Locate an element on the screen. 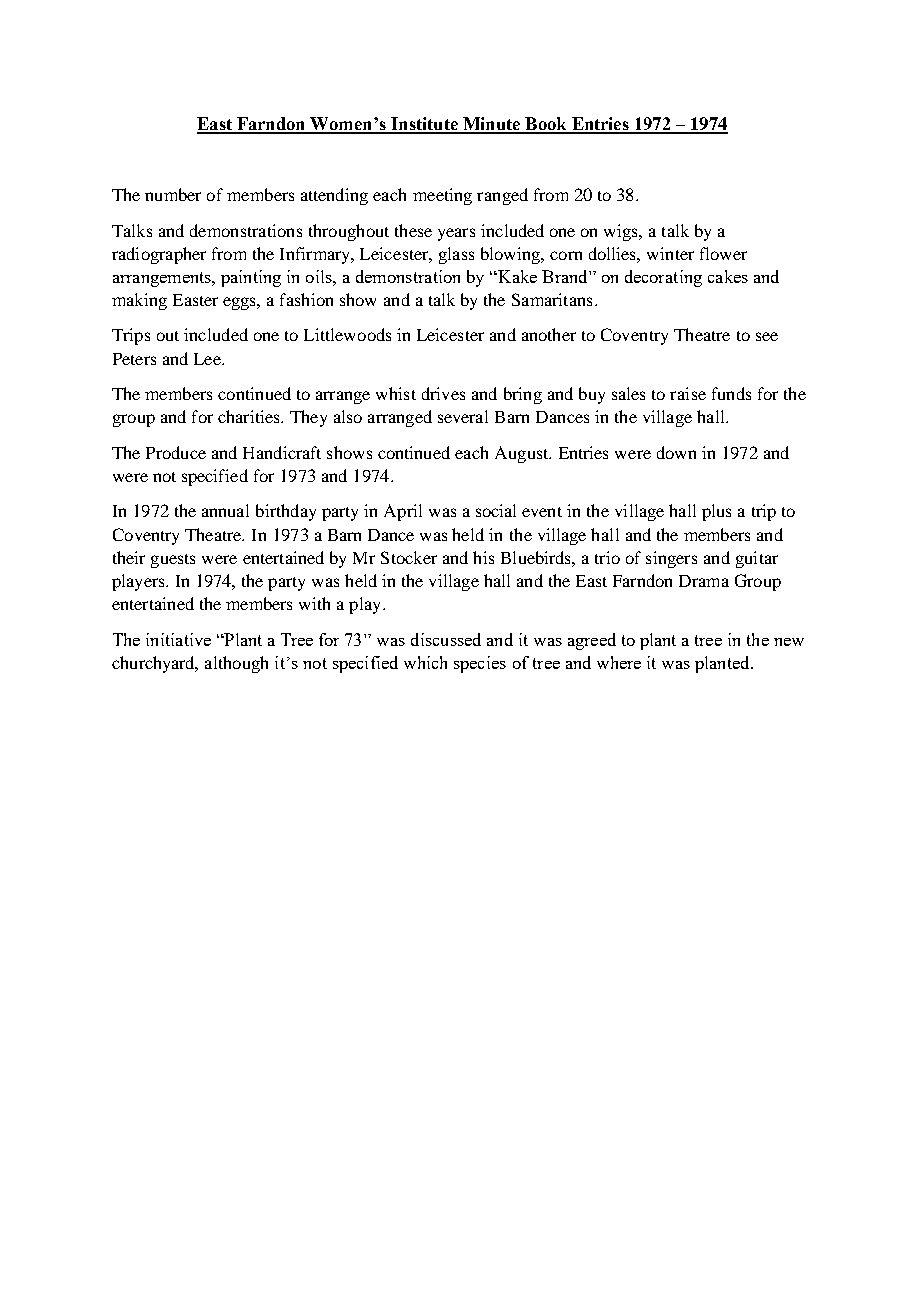 Image resolution: width=924 pixels, height=1308 pixels. several is located at coordinates (463, 416).
